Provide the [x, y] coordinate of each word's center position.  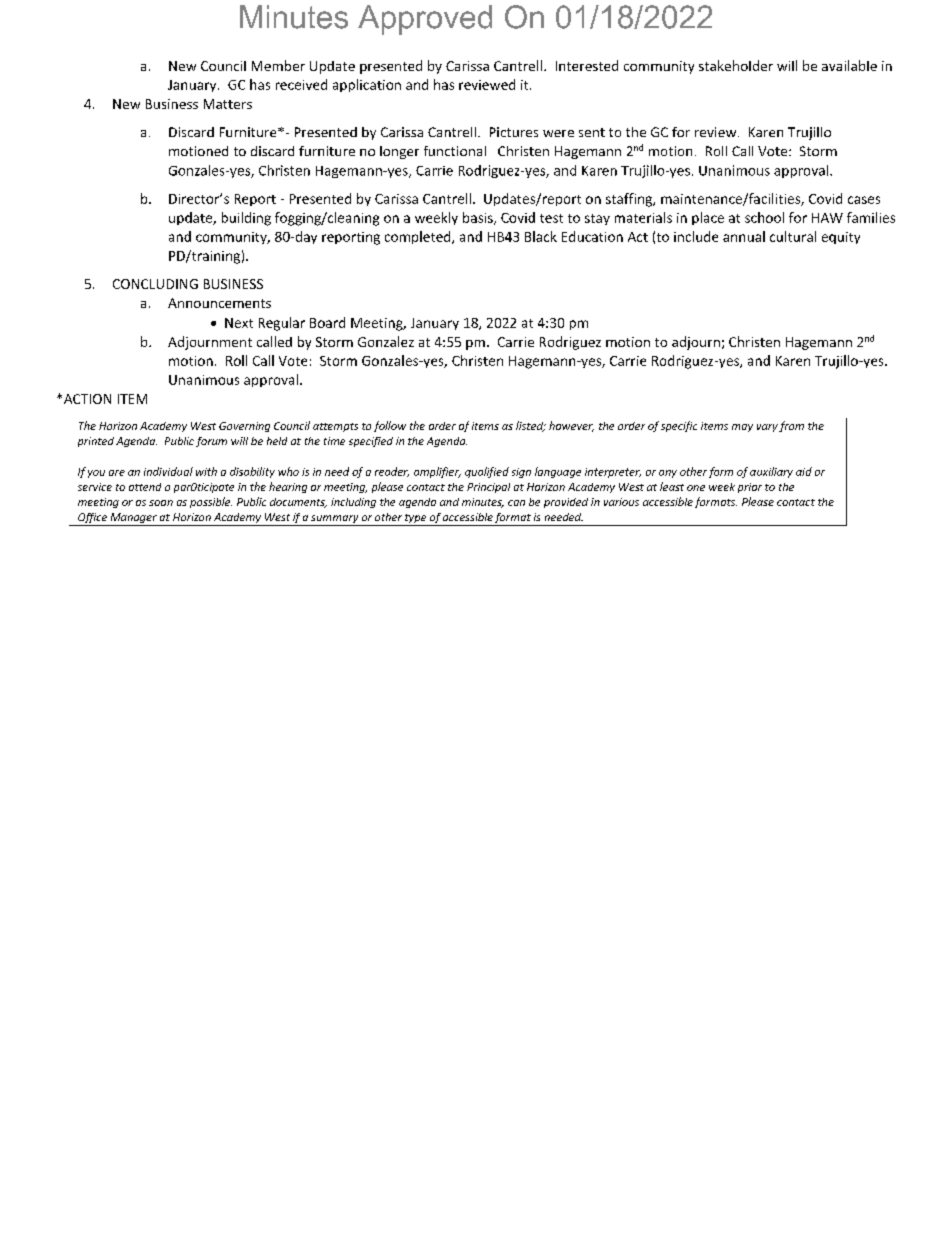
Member [278, 65]
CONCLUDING [155, 284]
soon [161, 503]
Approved [425, 20]
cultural [793, 236]
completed [419, 237]
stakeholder [736, 65]
